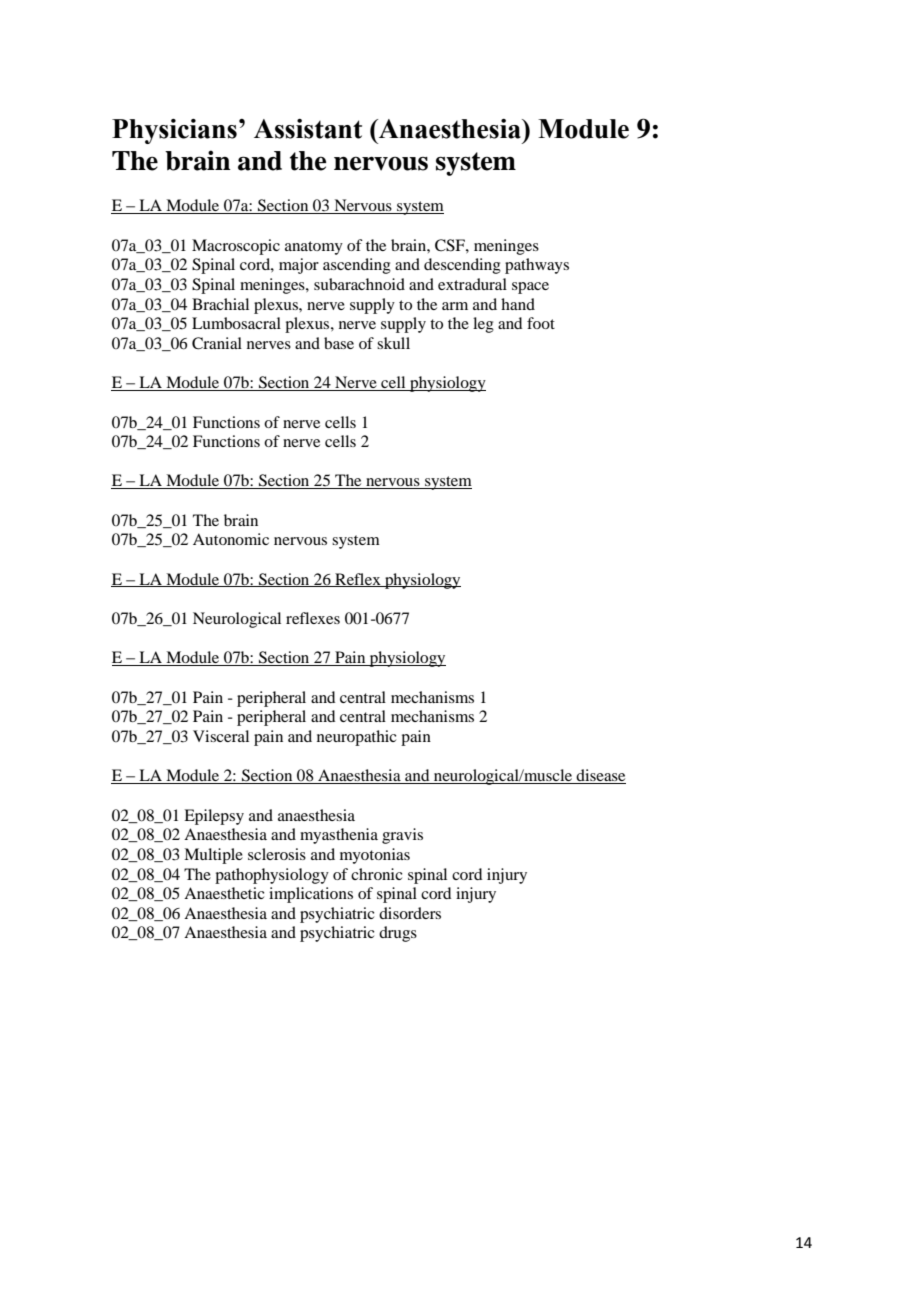 This page has height=1308, width=924. What do you see at coordinates (541, 323) in the page?
I see `foot` at bounding box center [541, 323].
